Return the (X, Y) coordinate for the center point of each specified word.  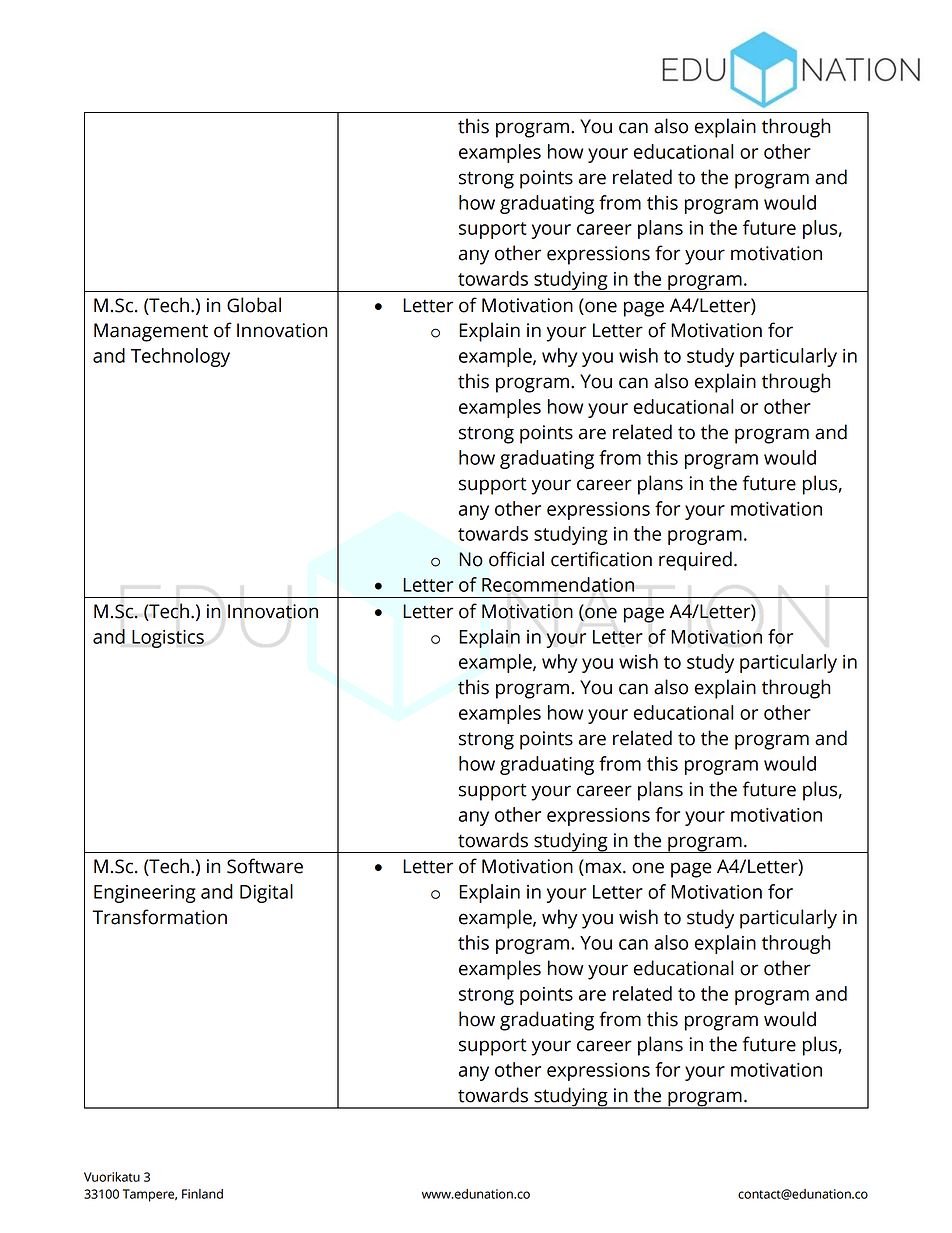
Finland (202, 1194)
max (605, 868)
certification (601, 559)
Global (254, 305)
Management (151, 332)
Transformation (159, 917)
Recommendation (558, 584)
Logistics (168, 639)
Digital (266, 893)
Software (265, 866)
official (516, 559)
